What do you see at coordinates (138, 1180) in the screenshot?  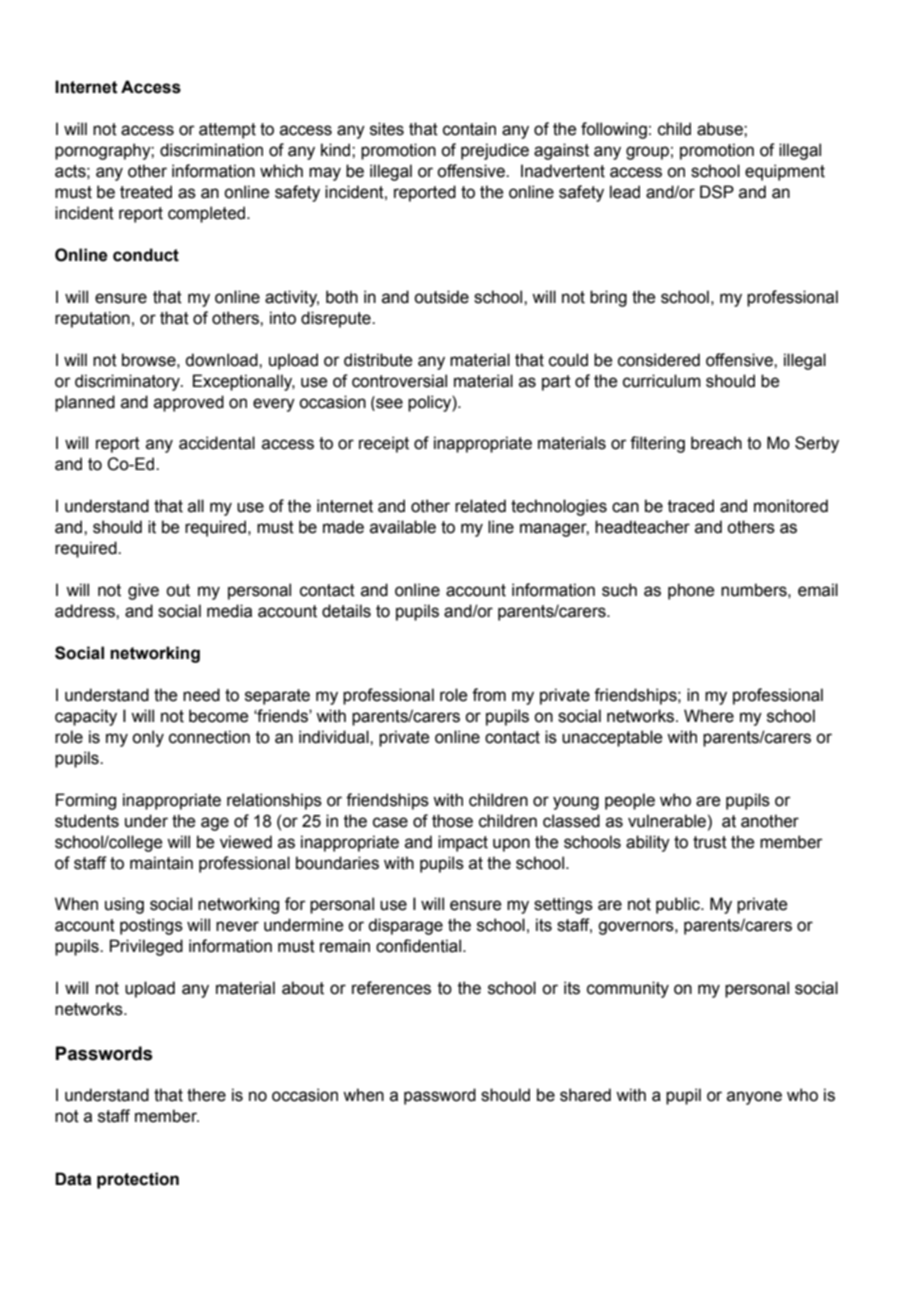 I see `protection` at bounding box center [138, 1180].
